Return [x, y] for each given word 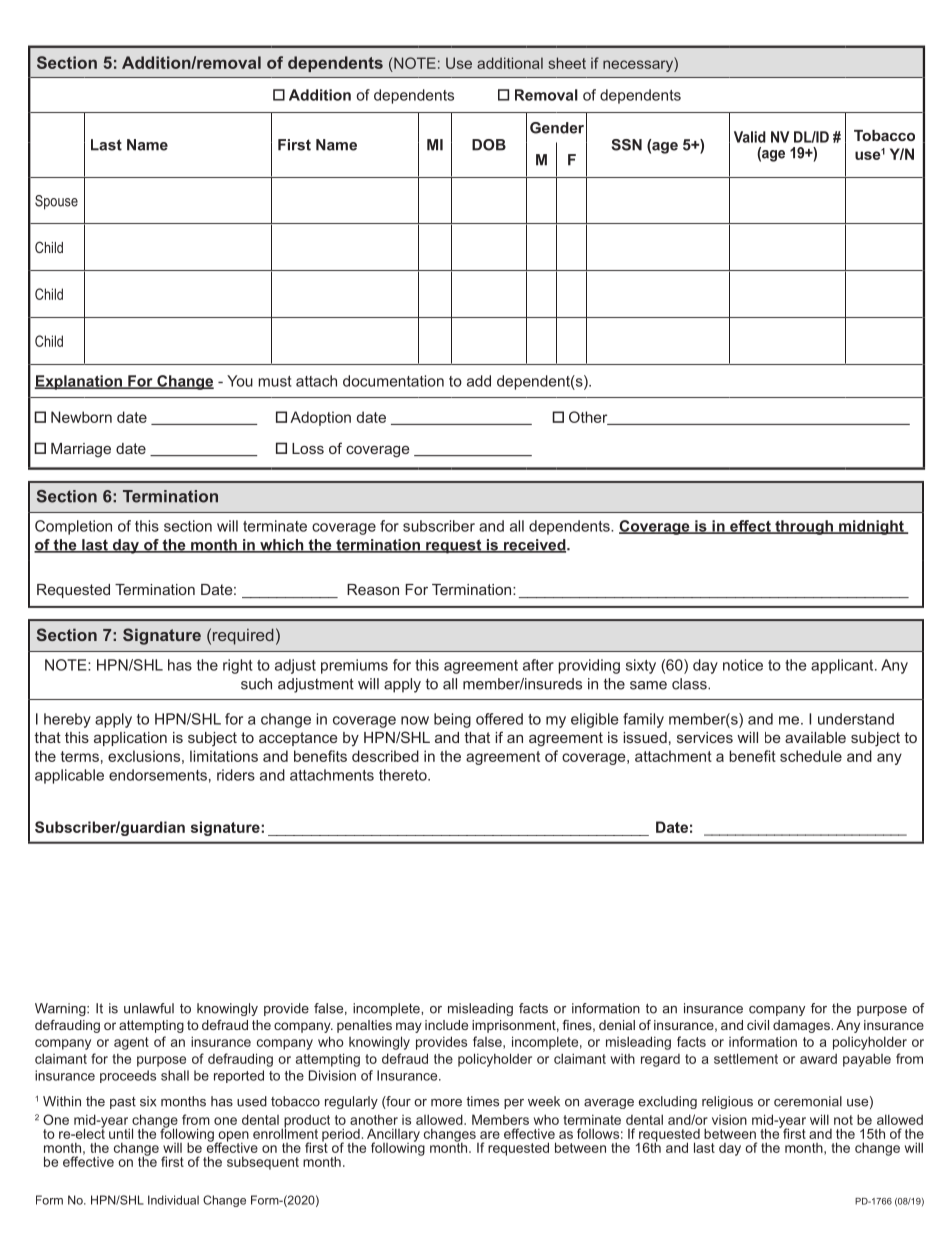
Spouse [56, 202]
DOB [489, 145]
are [490, 1135]
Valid [750, 137]
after [538, 665]
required [243, 636]
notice [743, 665]
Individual [173, 1200]
